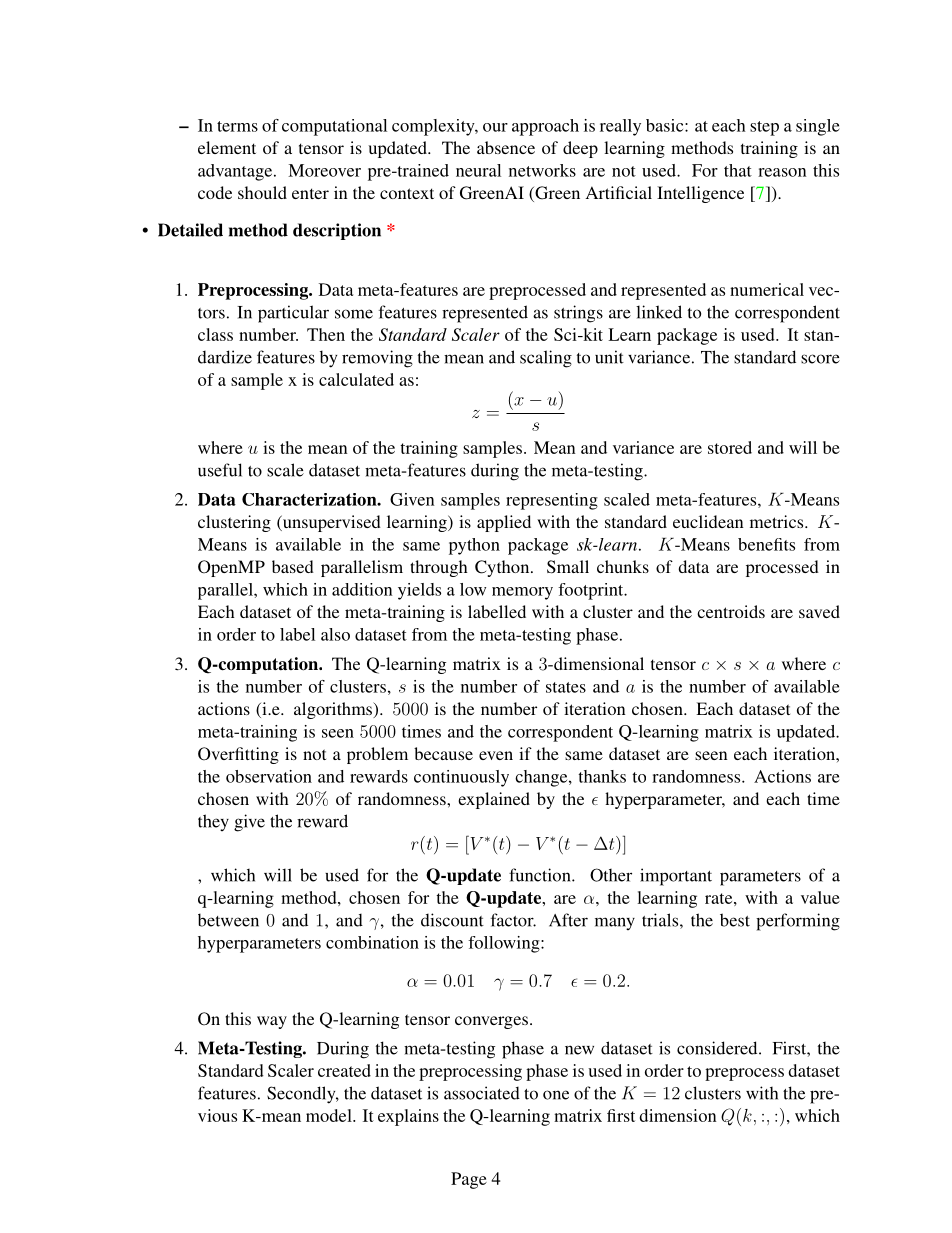 The width and height of the image is (952, 1233). Describe the element at coordinates (738, 170) in the image. I see `that` at that location.
